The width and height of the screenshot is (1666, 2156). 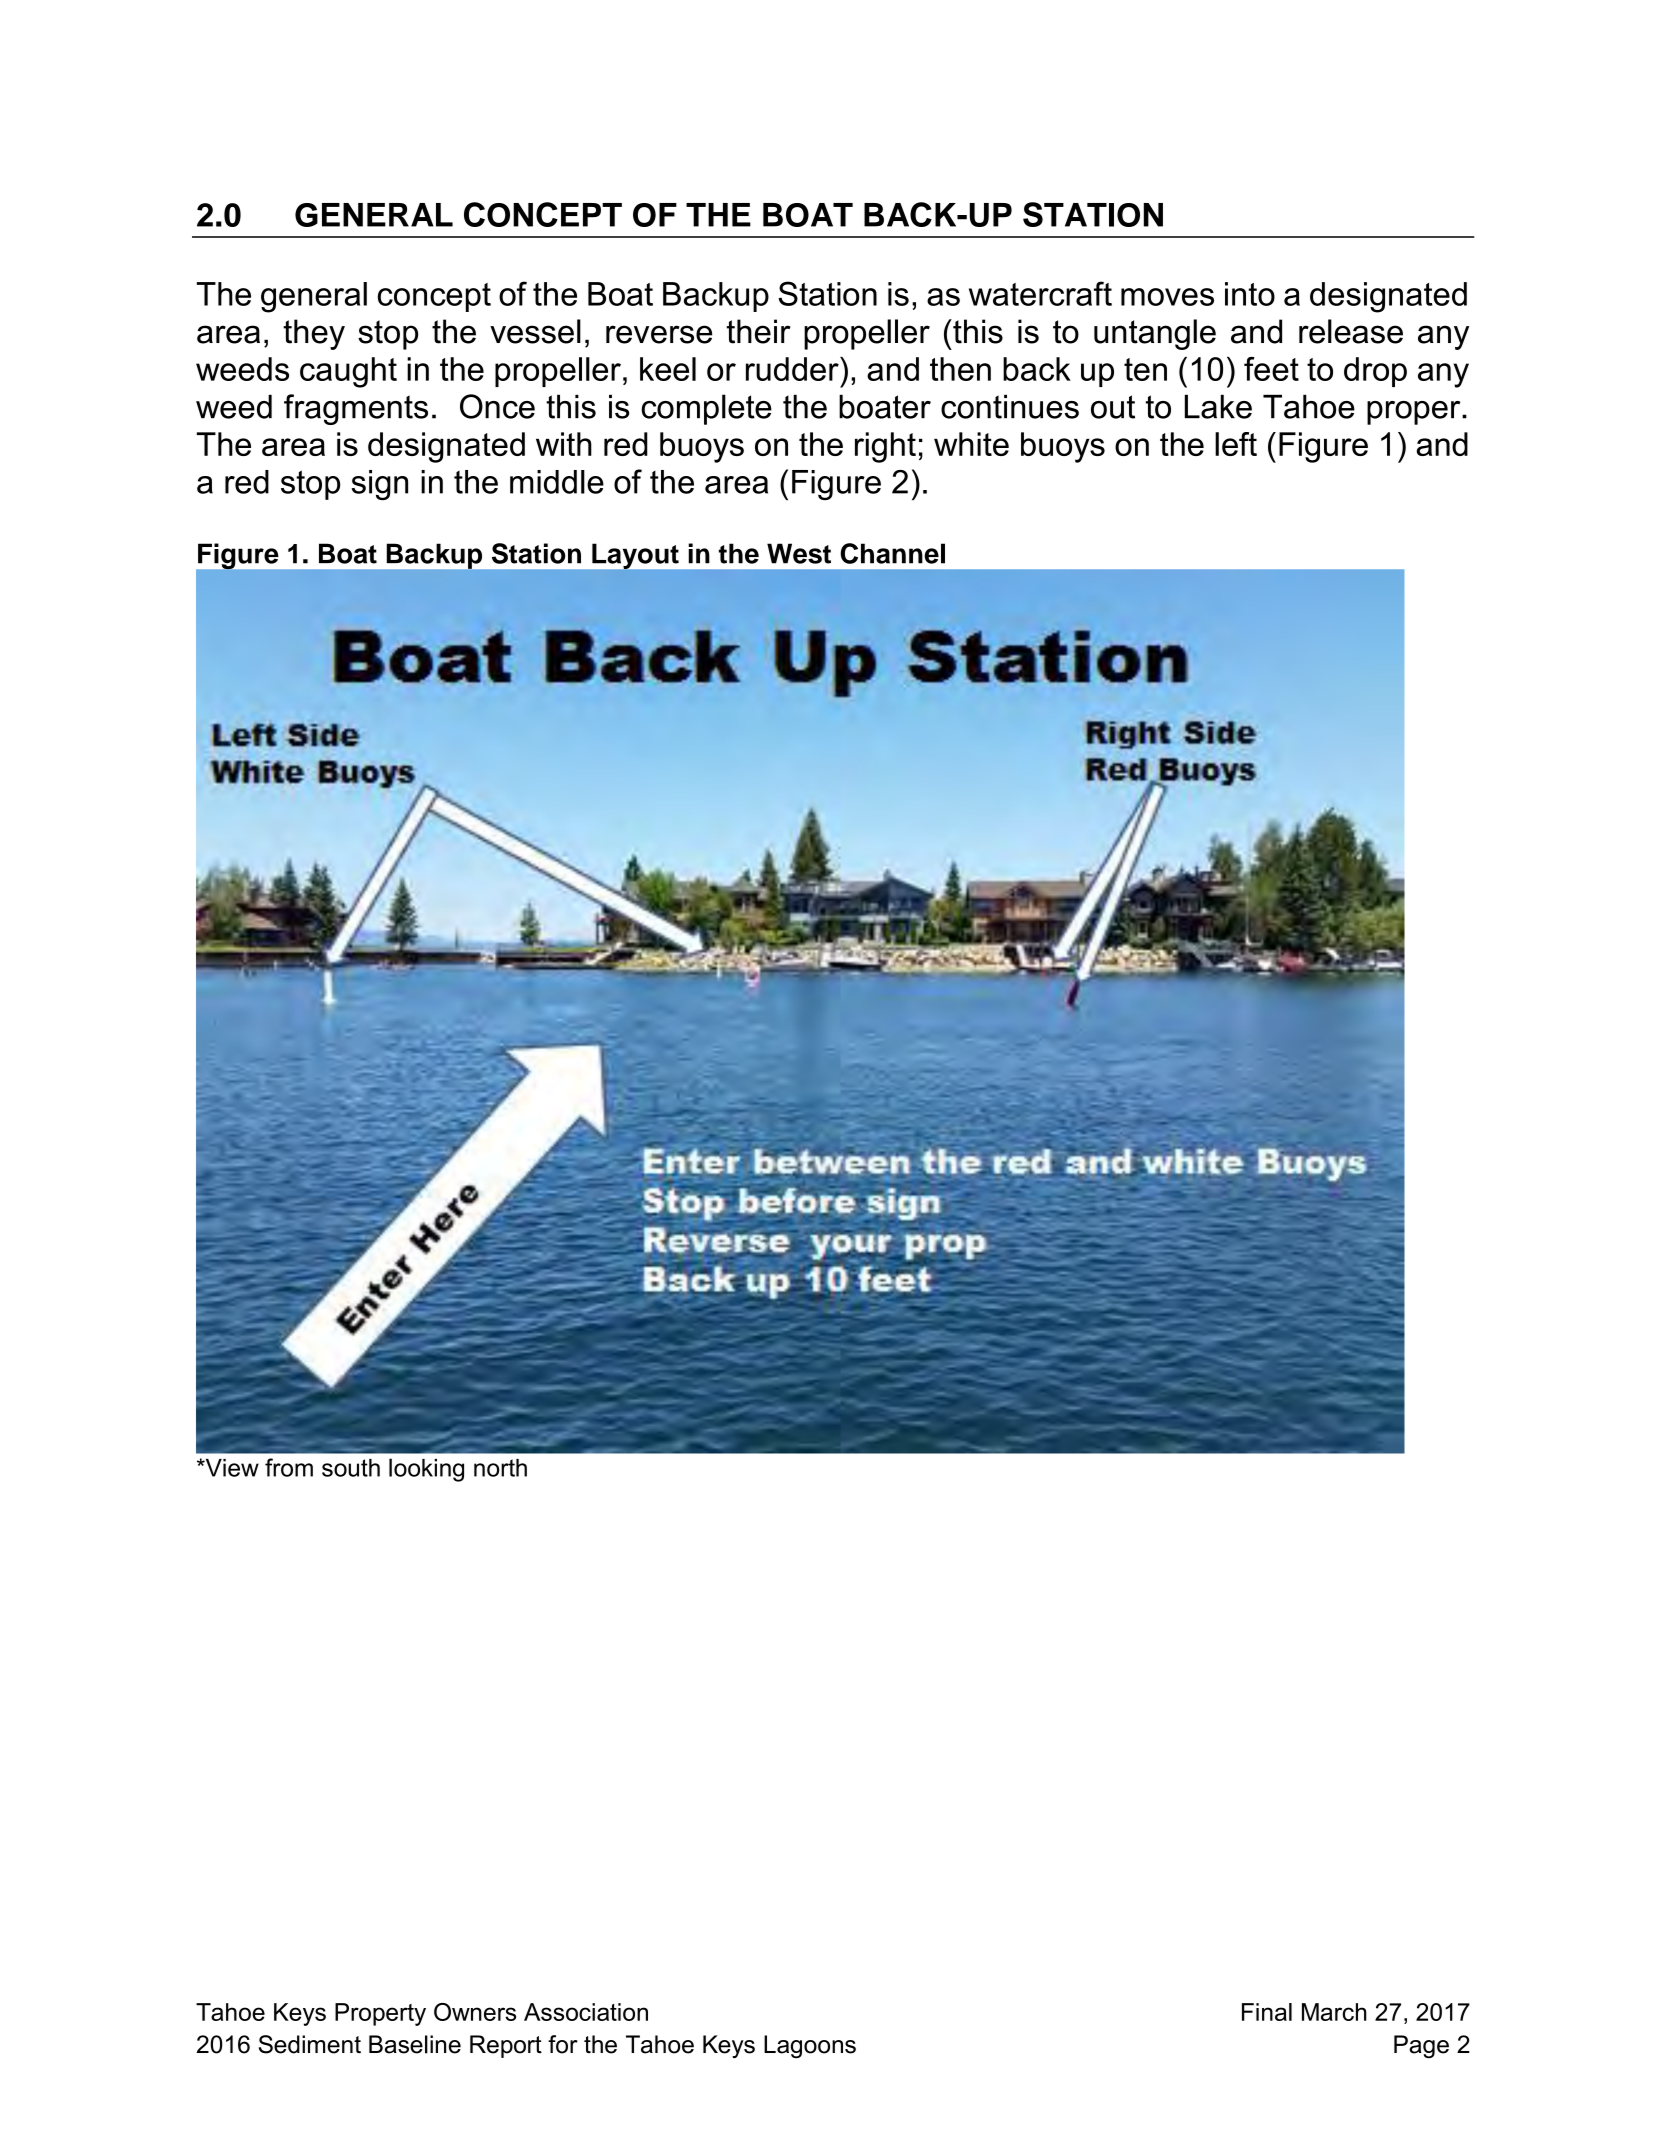 I want to click on Owners, so click(x=475, y=2012).
